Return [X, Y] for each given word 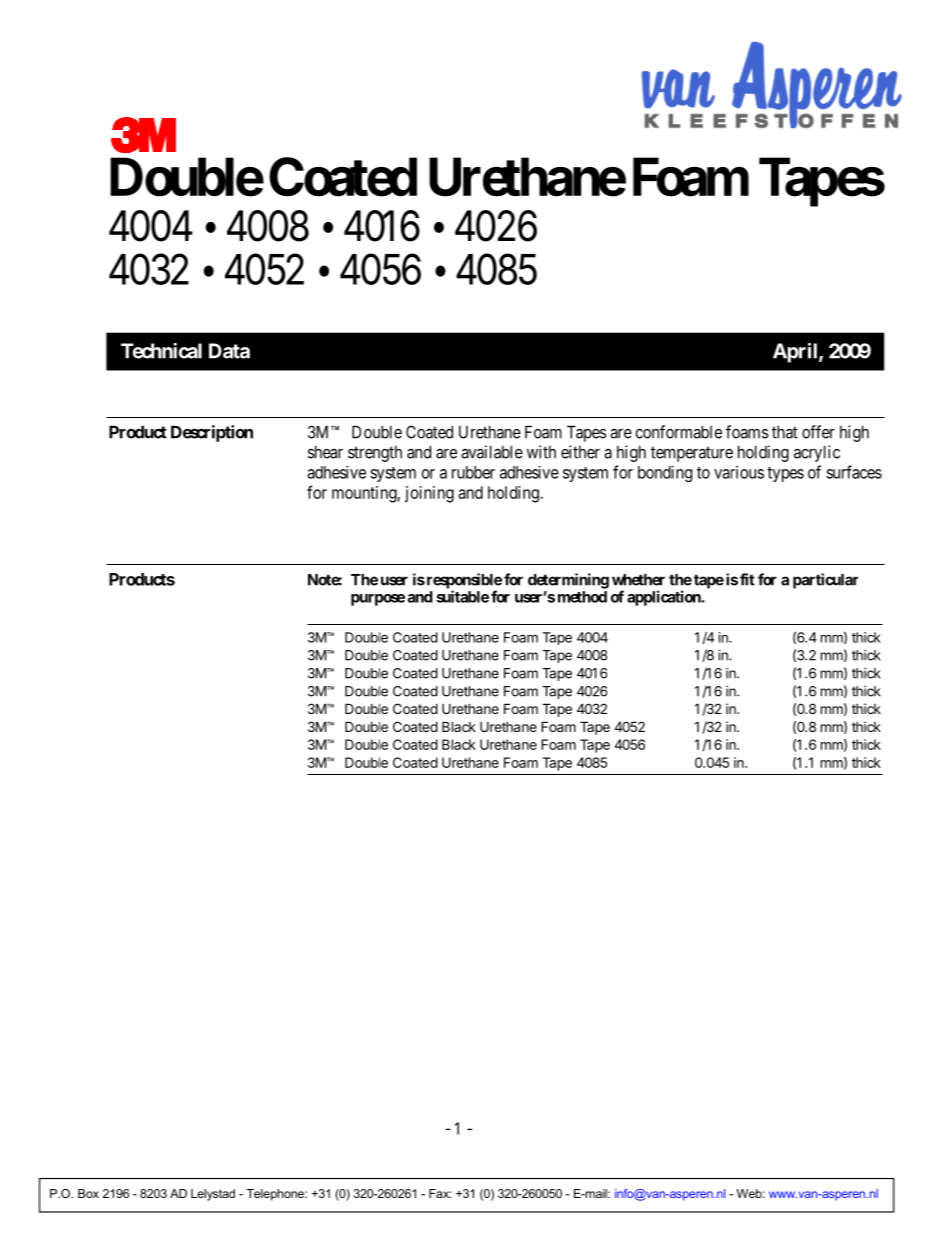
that [785, 432]
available [492, 452]
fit [747, 579]
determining [568, 581]
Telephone [276, 1195]
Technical [161, 351]
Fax [440, 1193]
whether [638, 580]
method [582, 597]
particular [825, 581]
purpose [378, 600]
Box [88, 1193]
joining [429, 494]
